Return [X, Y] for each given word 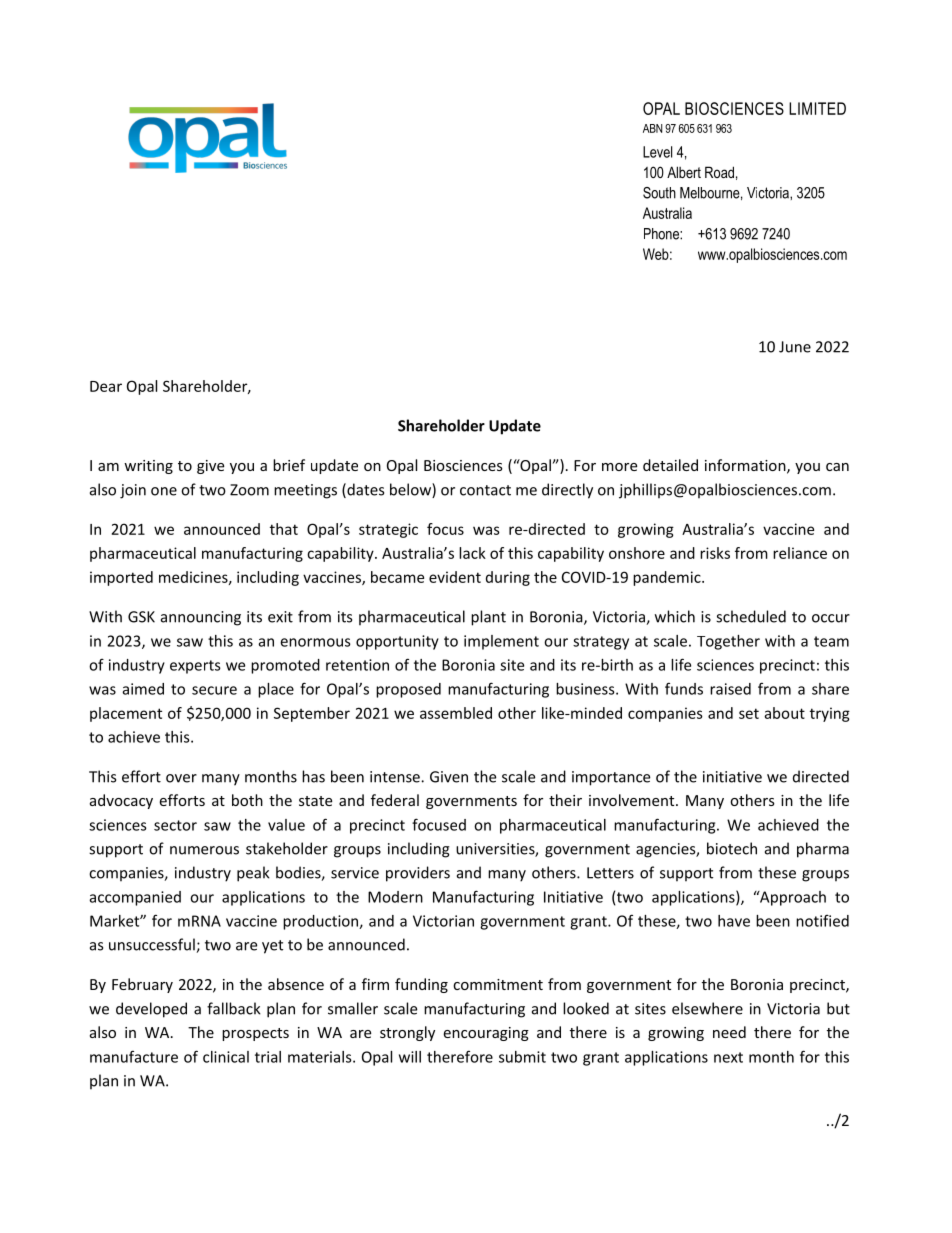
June [795, 347]
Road [719, 172]
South [659, 193]
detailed [670, 465]
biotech [732, 848]
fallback [234, 1008]
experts [195, 667]
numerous [204, 850]
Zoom [249, 490]
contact [485, 490]
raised [730, 689]
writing [148, 467]
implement [501, 642]
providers [418, 874]
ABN [652, 128]
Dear [106, 386]
